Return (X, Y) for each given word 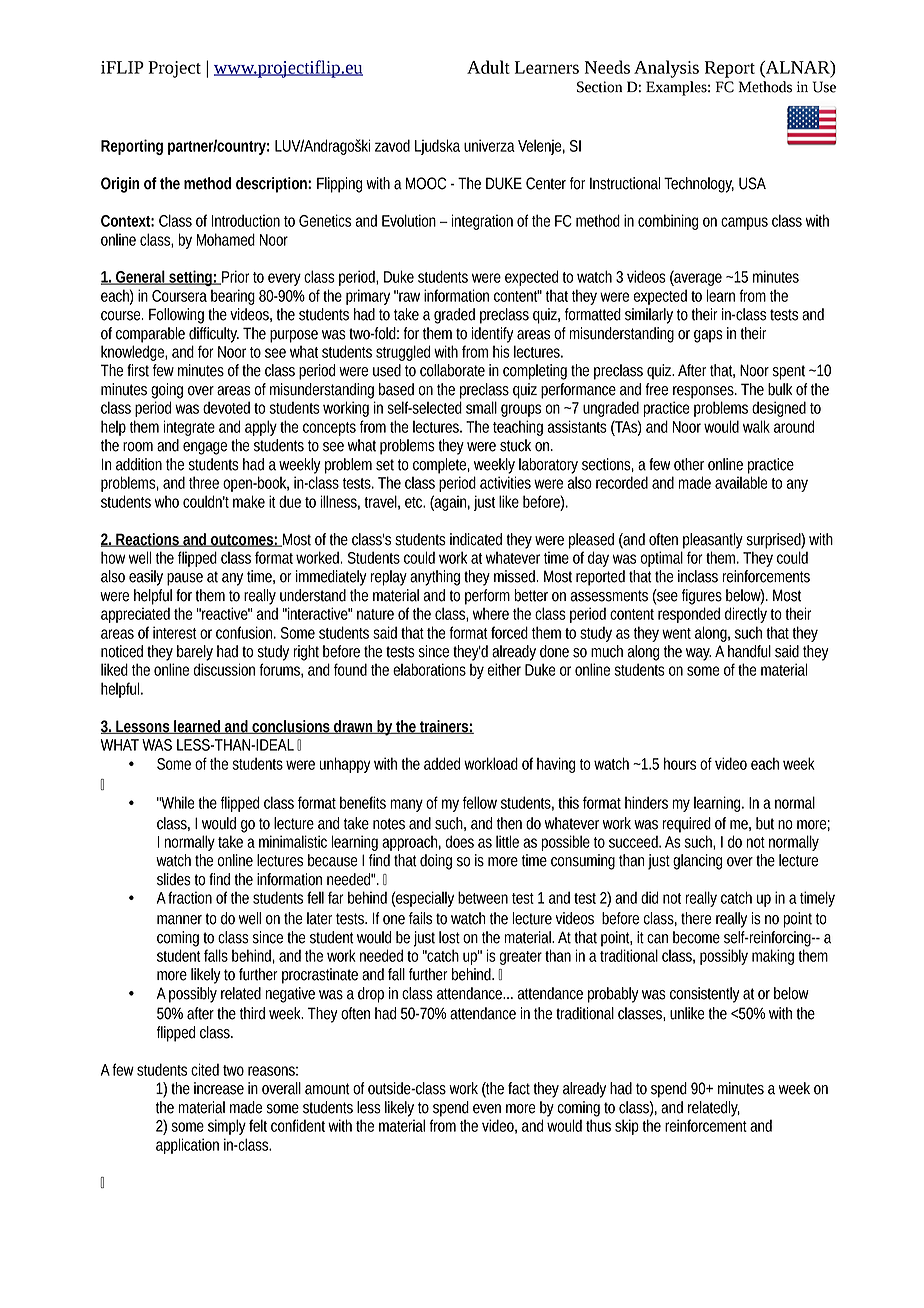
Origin (120, 185)
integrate (189, 428)
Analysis (666, 69)
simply (227, 1127)
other (689, 464)
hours (680, 763)
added (442, 763)
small (481, 407)
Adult (488, 67)
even (487, 1109)
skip (627, 1127)
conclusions (291, 727)
